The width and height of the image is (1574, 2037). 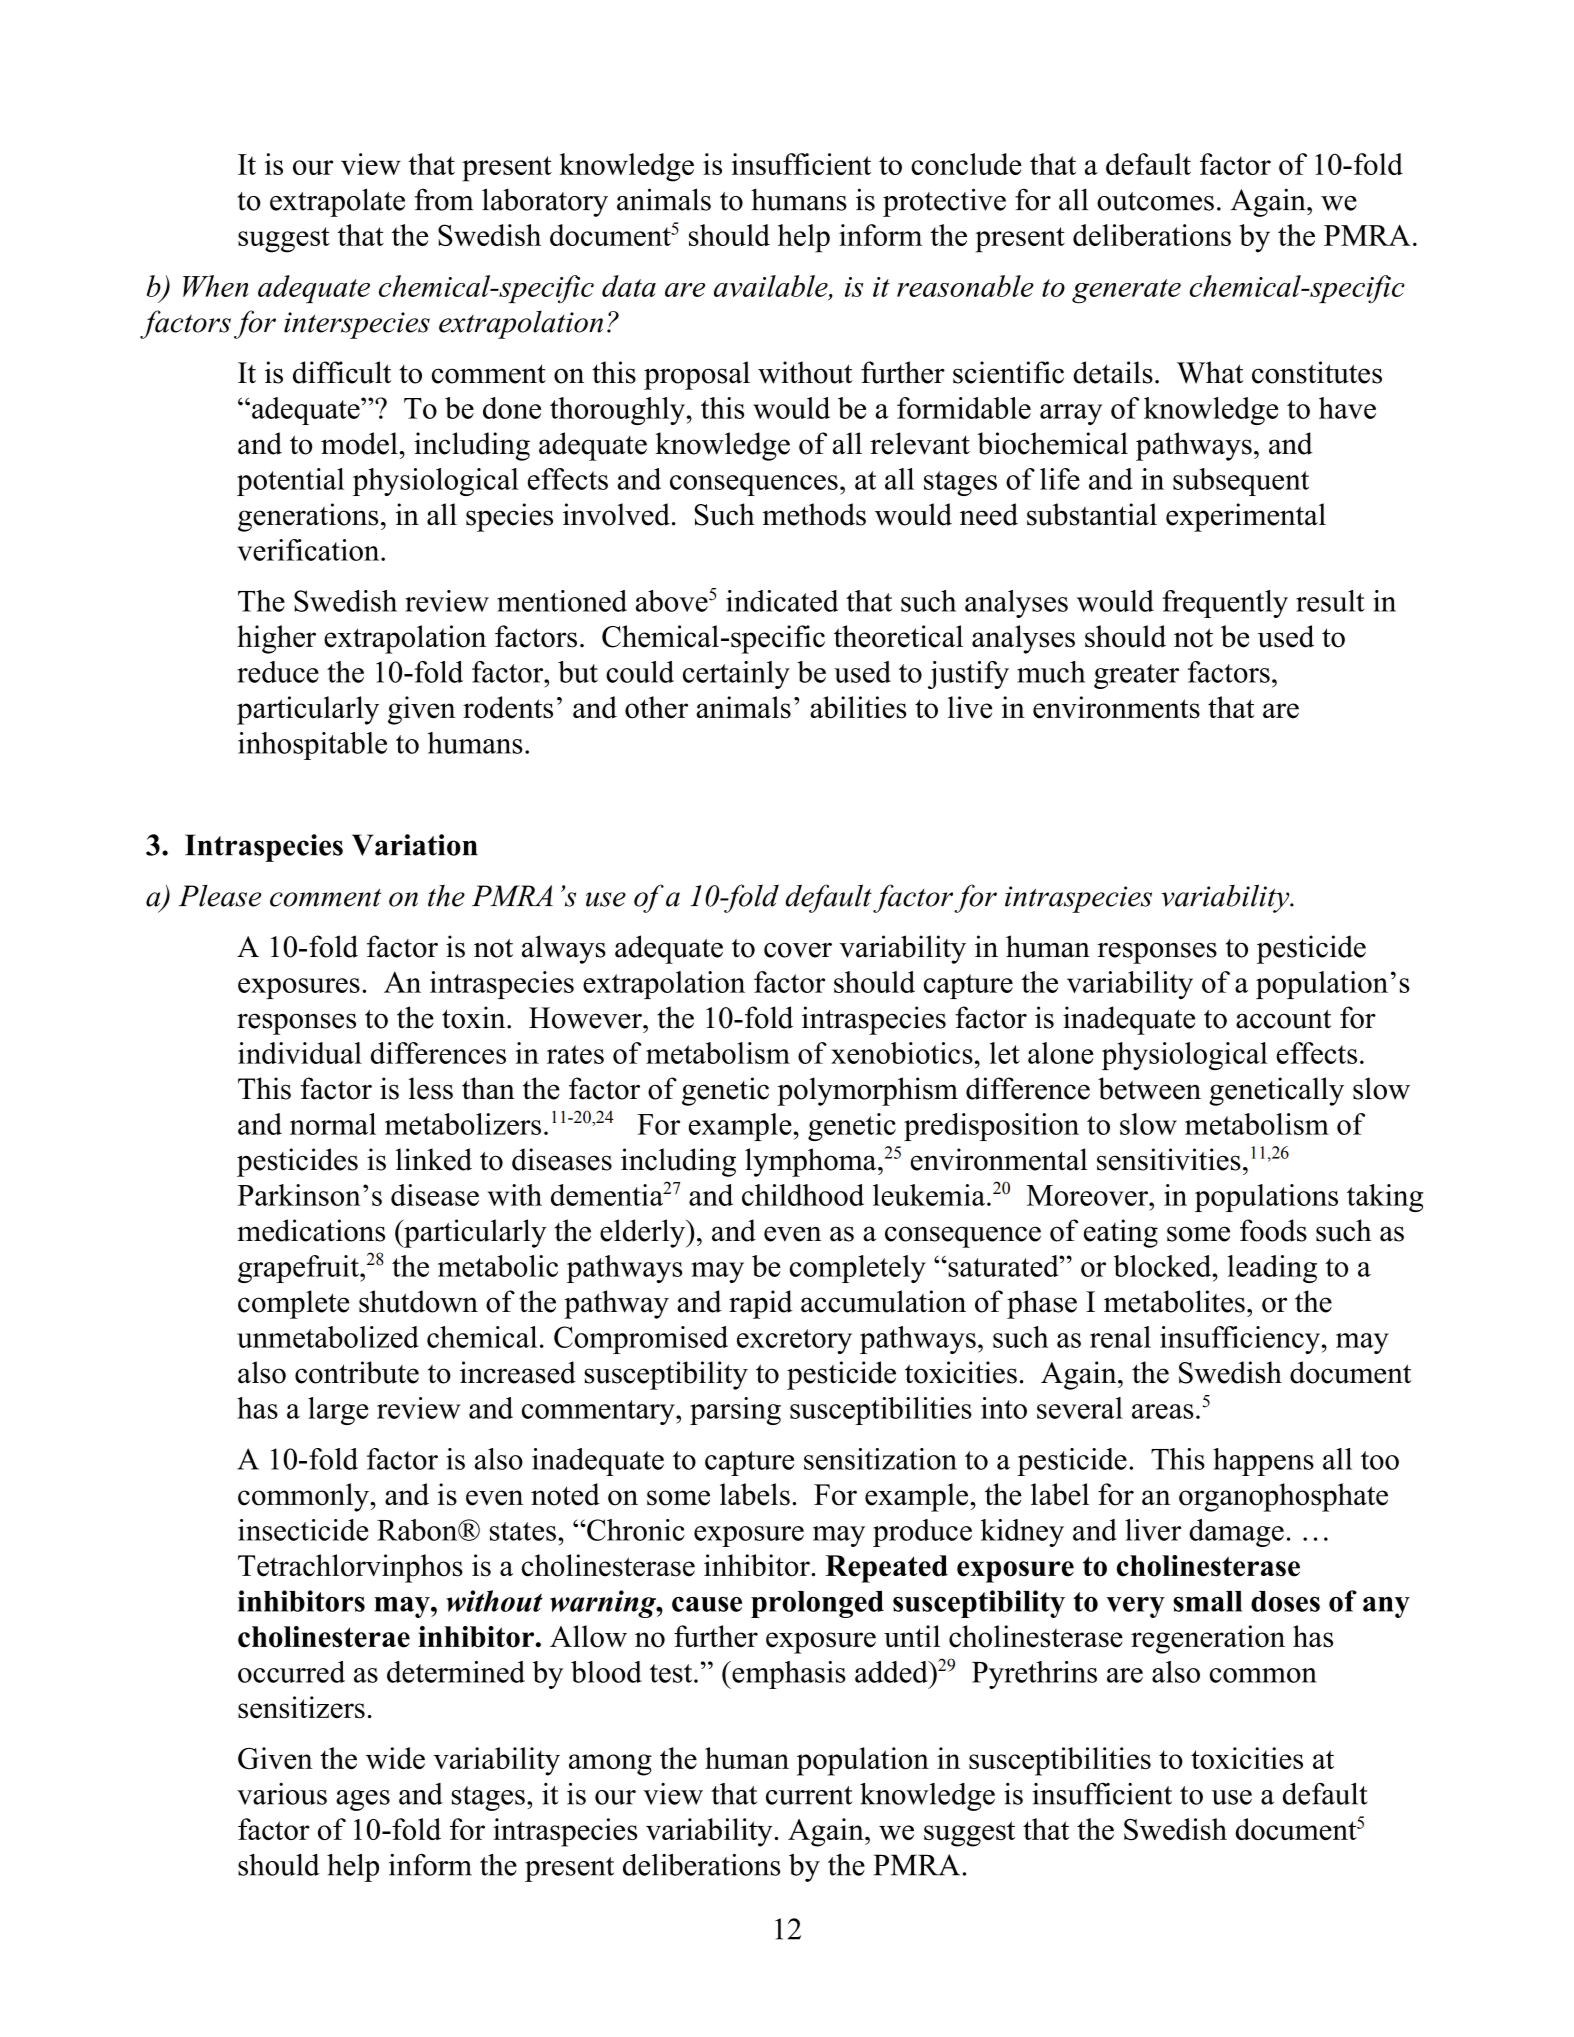 I want to click on individual, so click(x=300, y=1053).
